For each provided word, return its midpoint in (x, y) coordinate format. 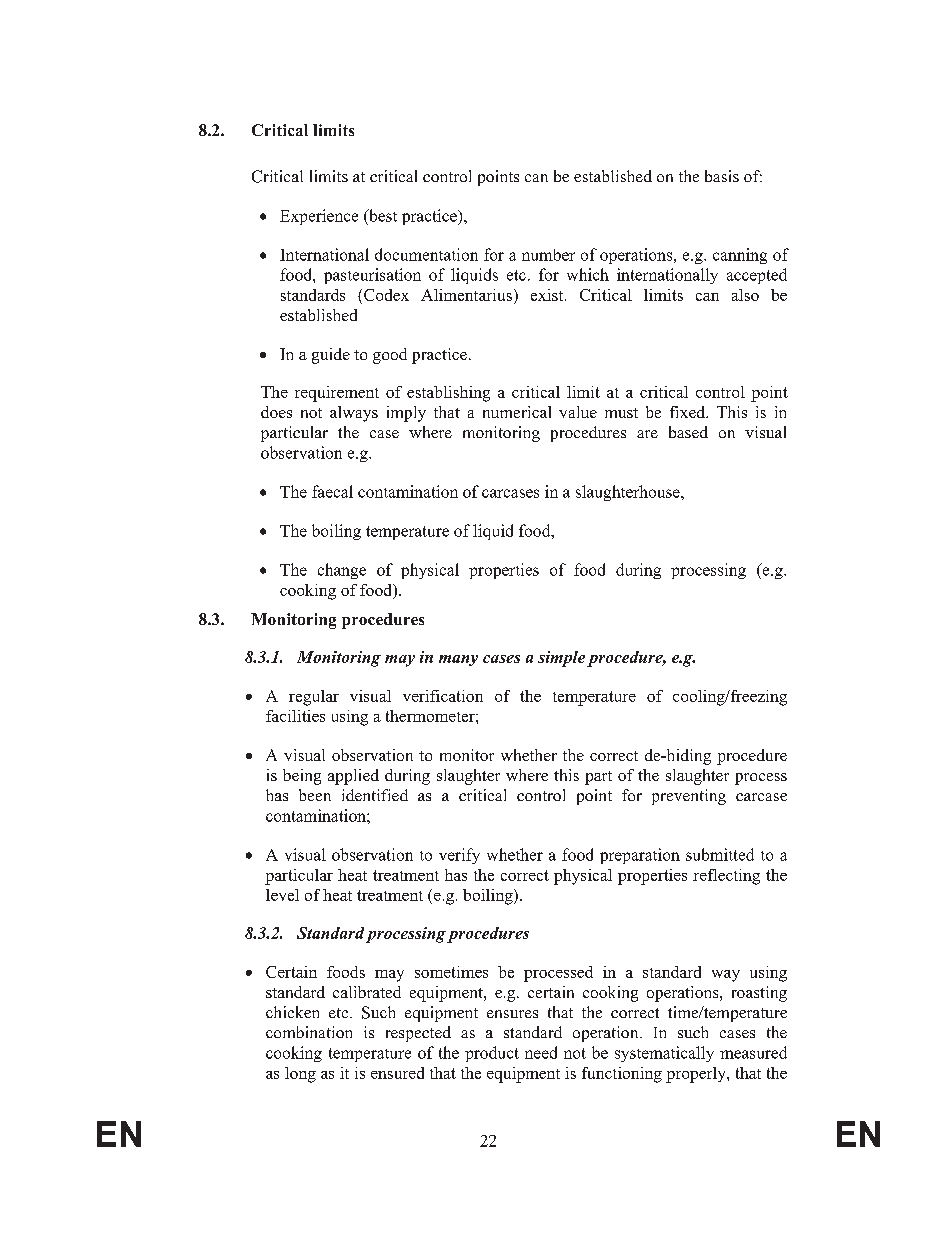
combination (309, 1032)
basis (722, 176)
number (548, 255)
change (342, 571)
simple (561, 659)
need (541, 1052)
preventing (689, 797)
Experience (319, 217)
